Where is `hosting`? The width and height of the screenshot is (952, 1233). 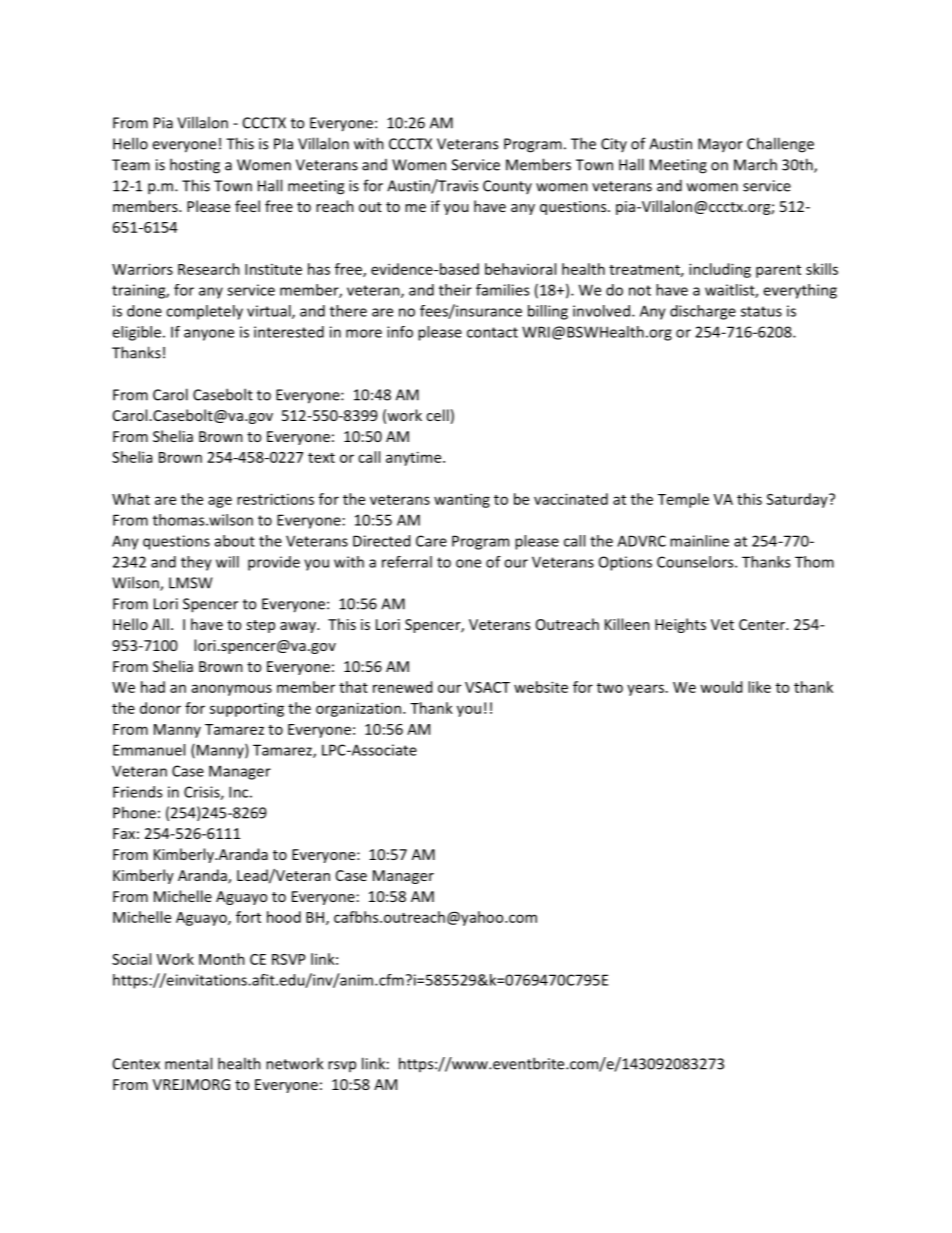
hosting is located at coordinates (195, 166).
